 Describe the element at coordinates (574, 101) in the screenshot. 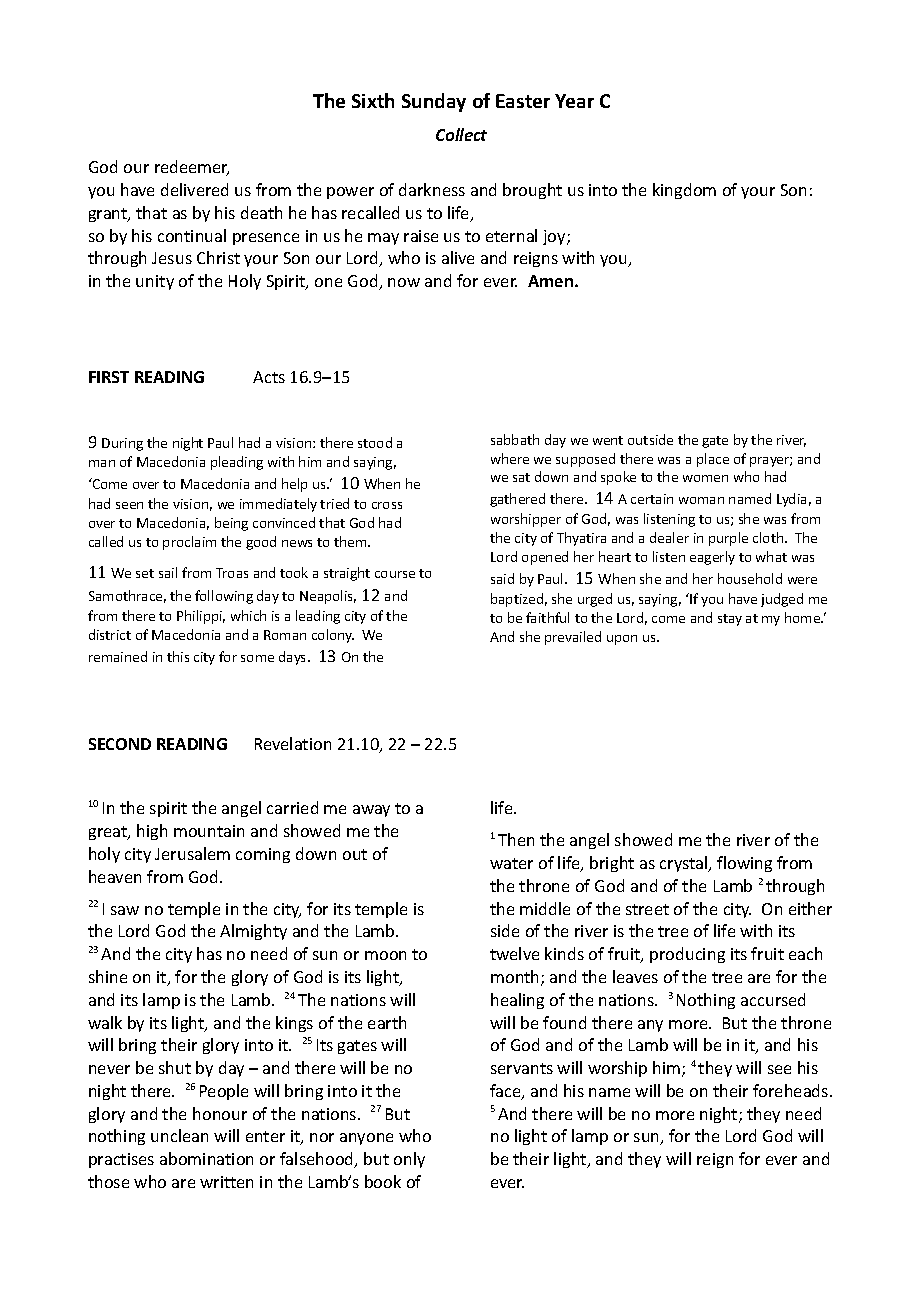

I see `Year` at that location.
